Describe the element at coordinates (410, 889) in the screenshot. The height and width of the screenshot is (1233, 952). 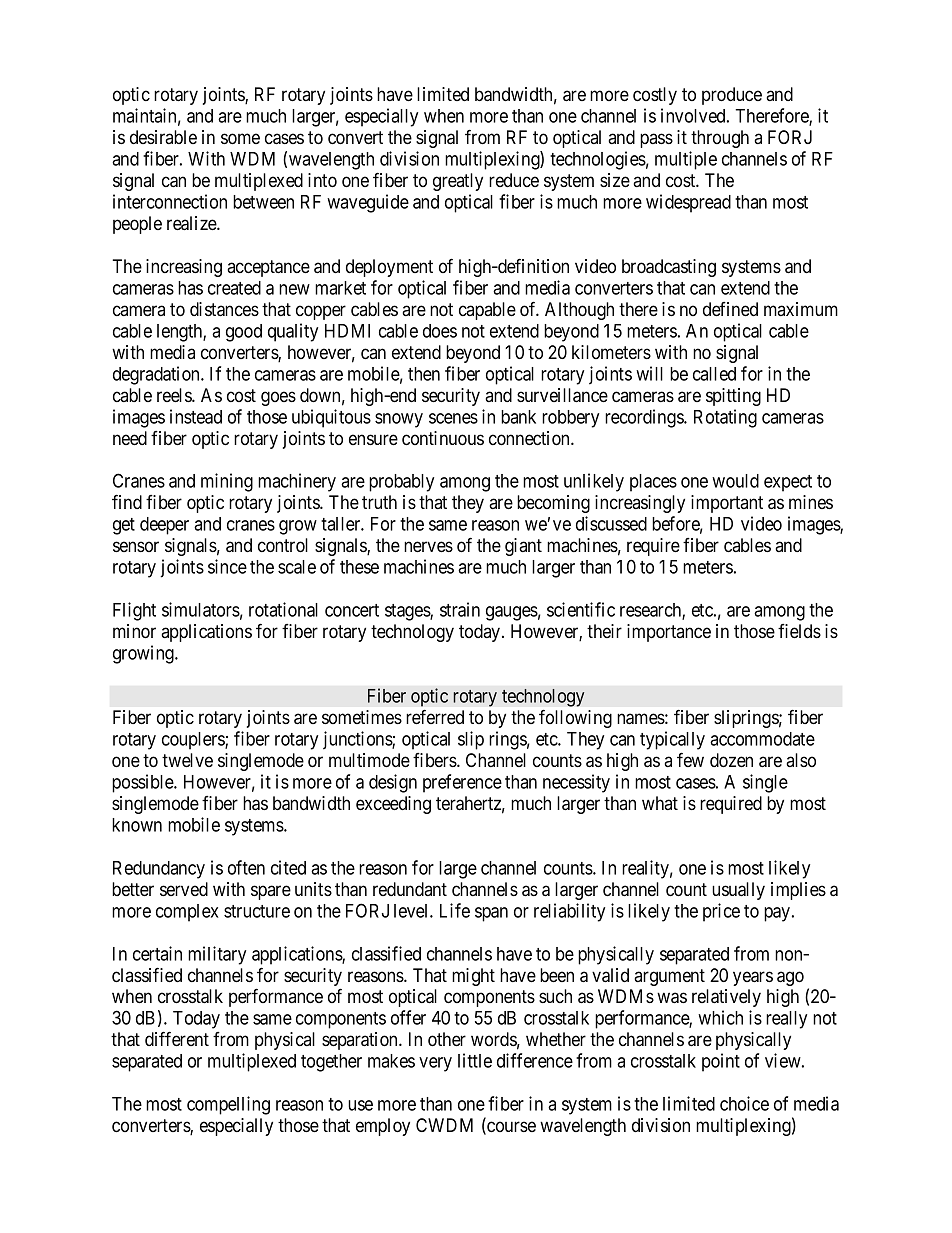
I see `redundant` at that location.
